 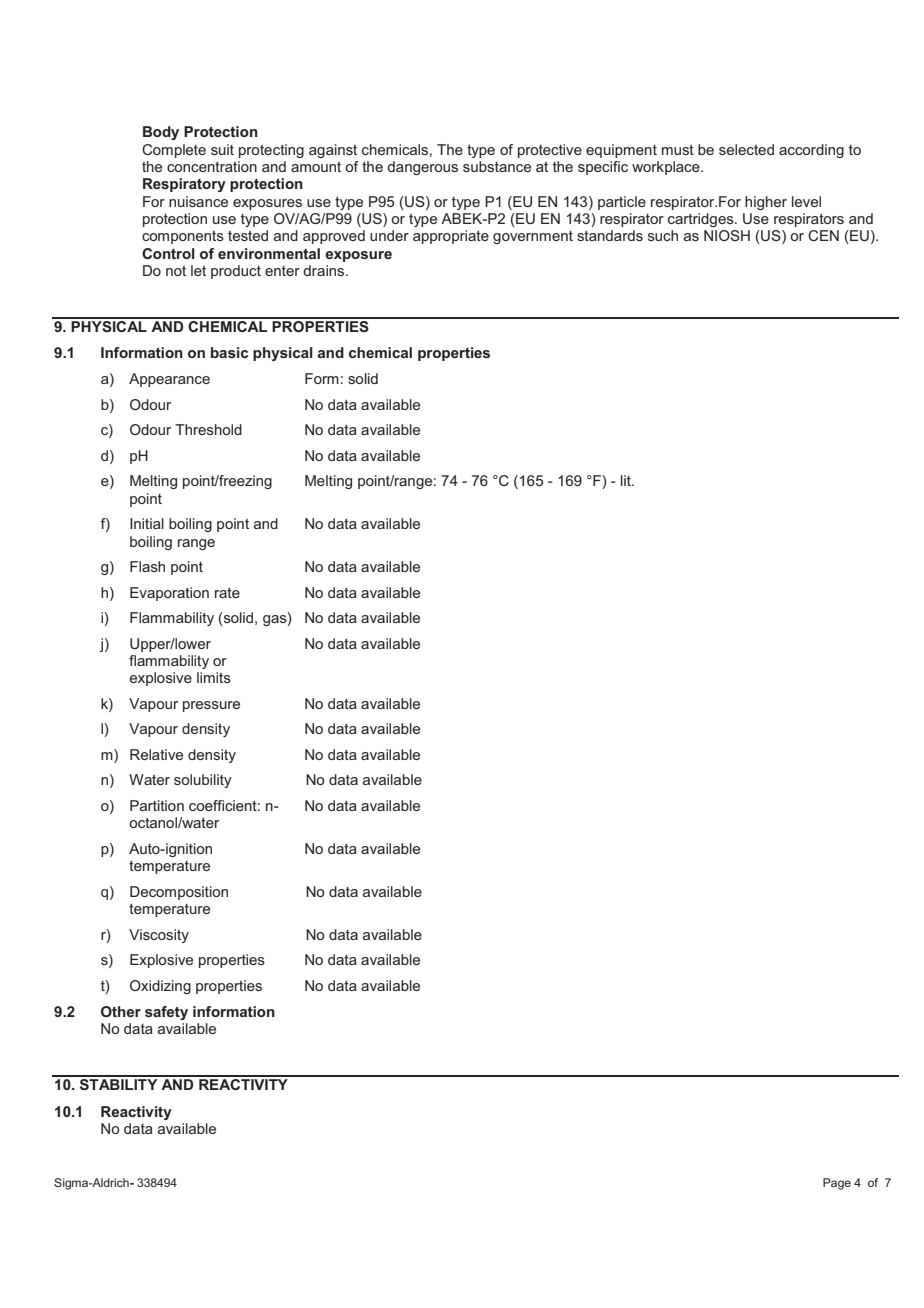 I want to click on safety, so click(x=166, y=1013).
